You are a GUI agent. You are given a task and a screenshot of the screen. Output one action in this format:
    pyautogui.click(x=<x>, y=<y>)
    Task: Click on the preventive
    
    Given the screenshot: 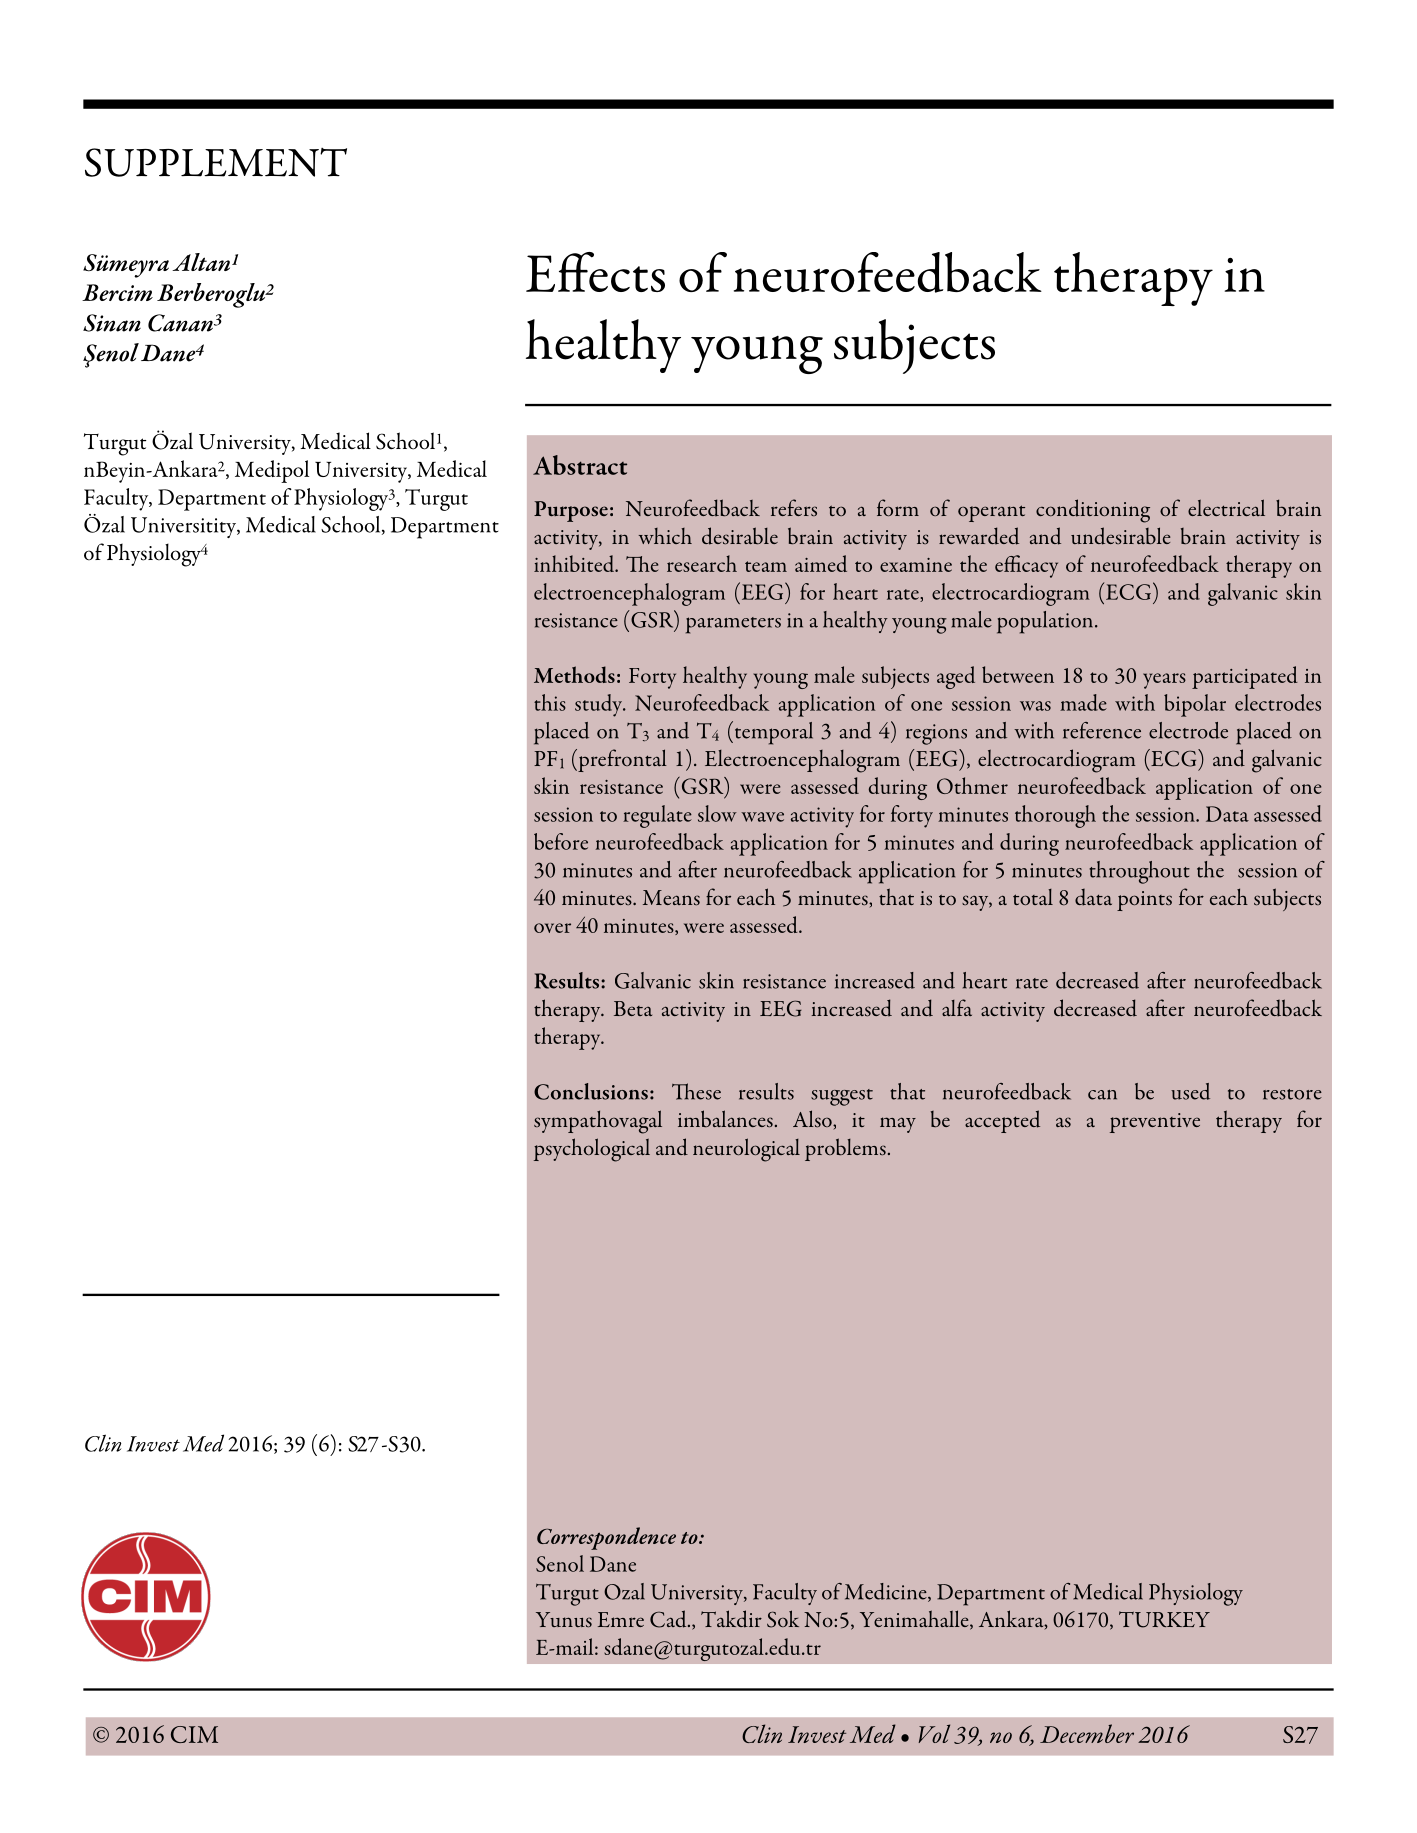 What is the action you would take?
    pyautogui.click(x=1155, y=1123)
